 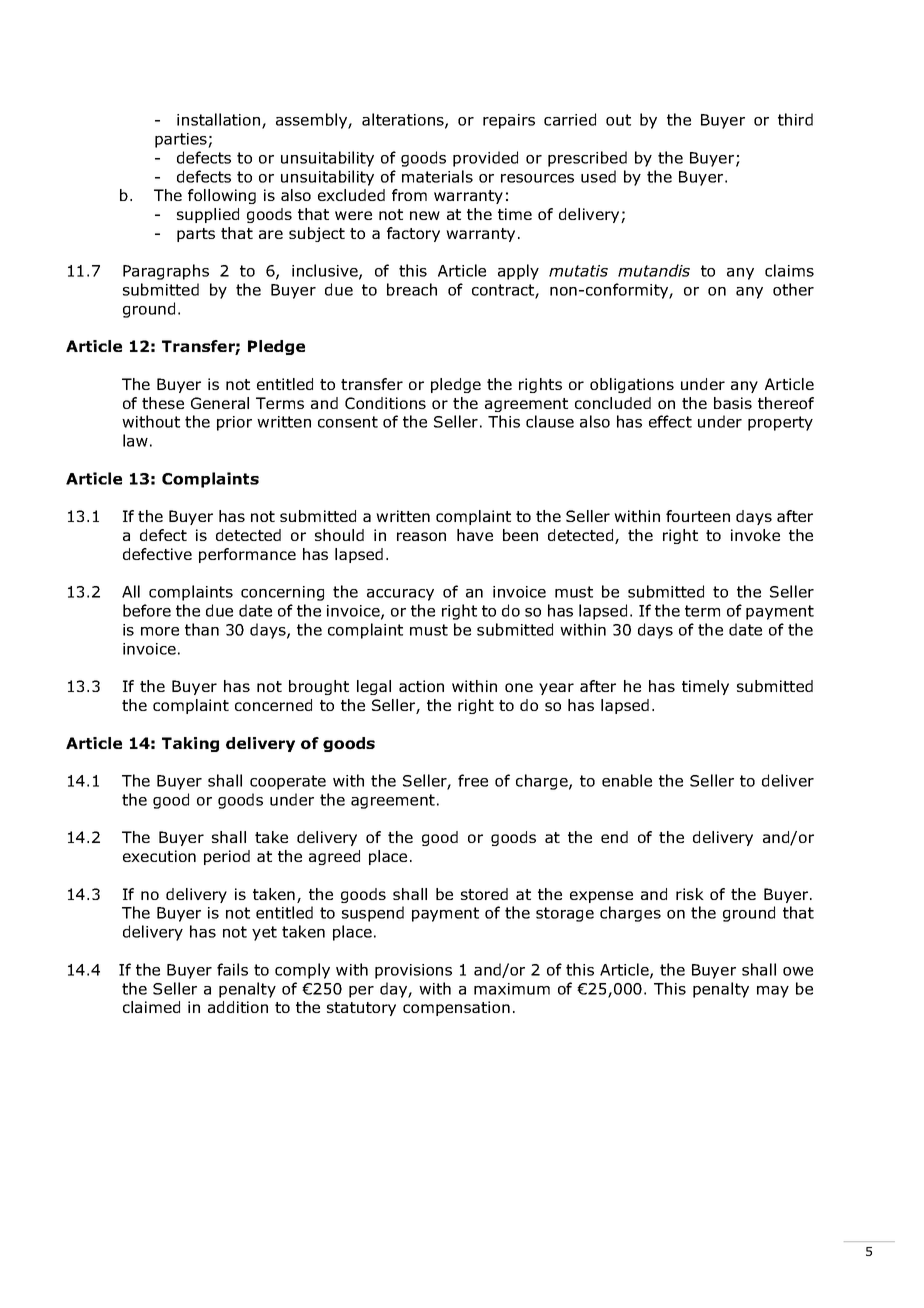 What do you see at coordinates (485, 159) in the image?
I see `provided` at bounding box center [485, 159].
